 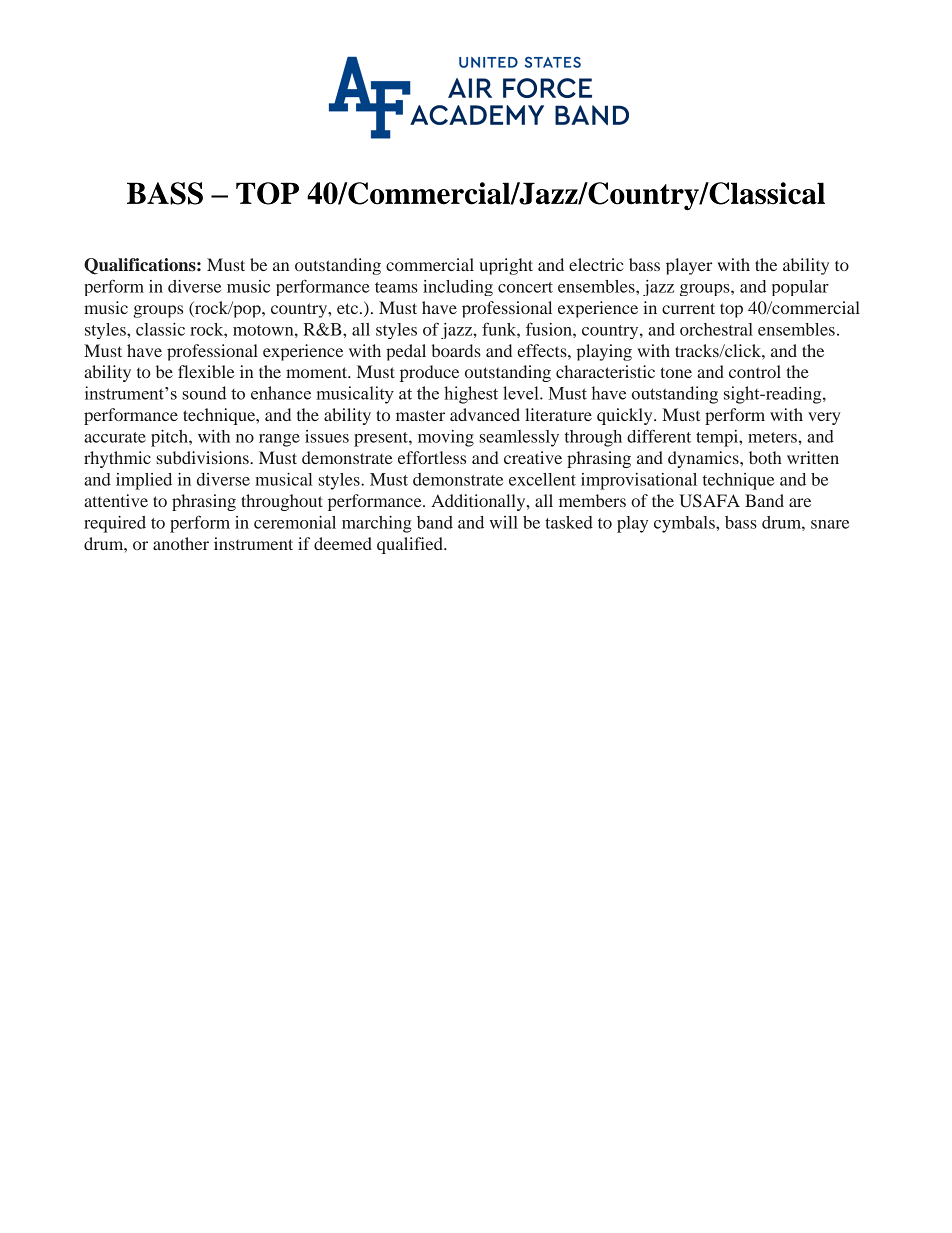 I want to click on dynamics, so click(x=704, y=459).
